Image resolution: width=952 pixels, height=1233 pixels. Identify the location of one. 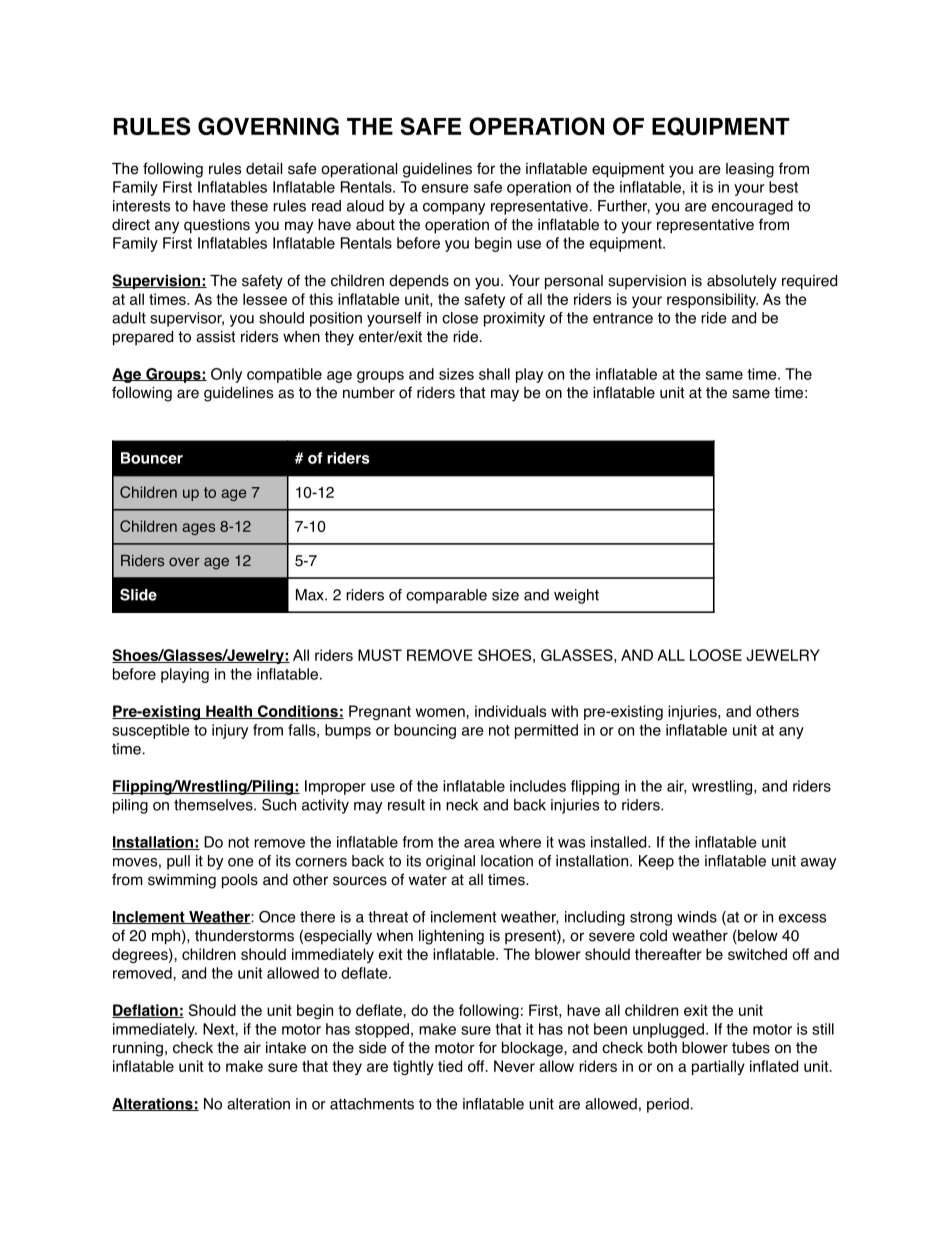
(240, 862).
